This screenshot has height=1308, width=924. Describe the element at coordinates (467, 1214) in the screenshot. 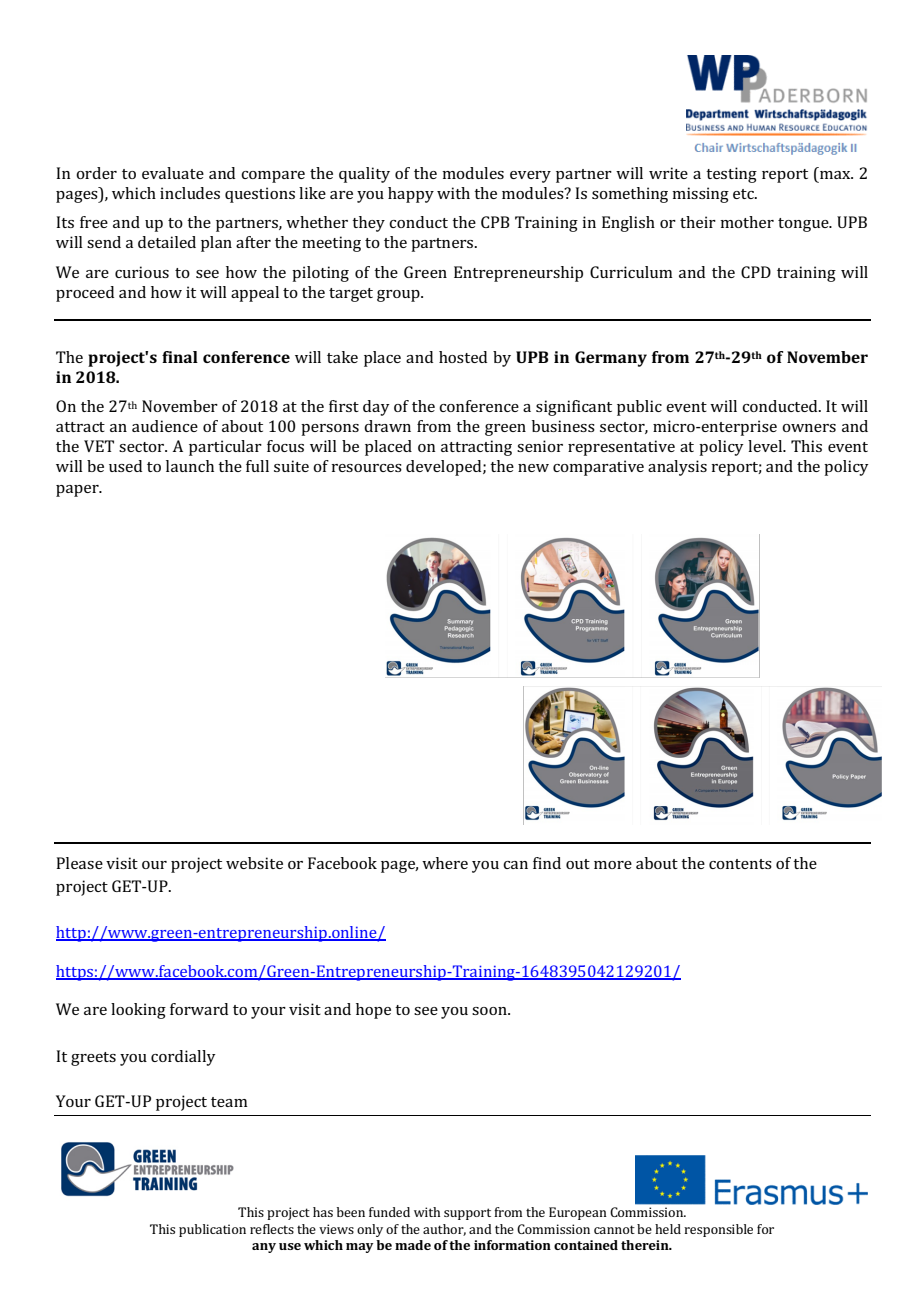

I see `support` at that location.
